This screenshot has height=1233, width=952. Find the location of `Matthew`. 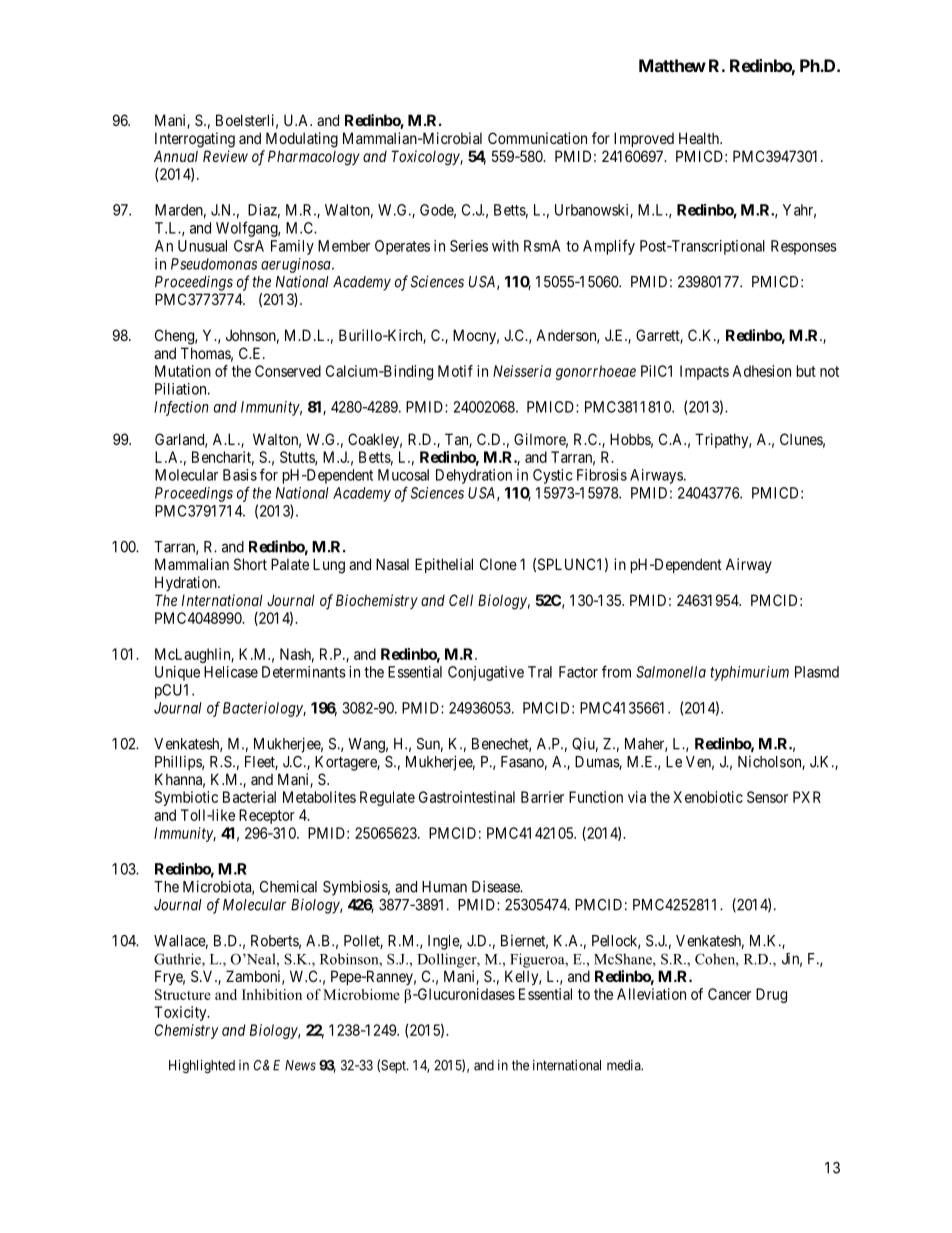

Matthew is located at coordinates (672, 65).
